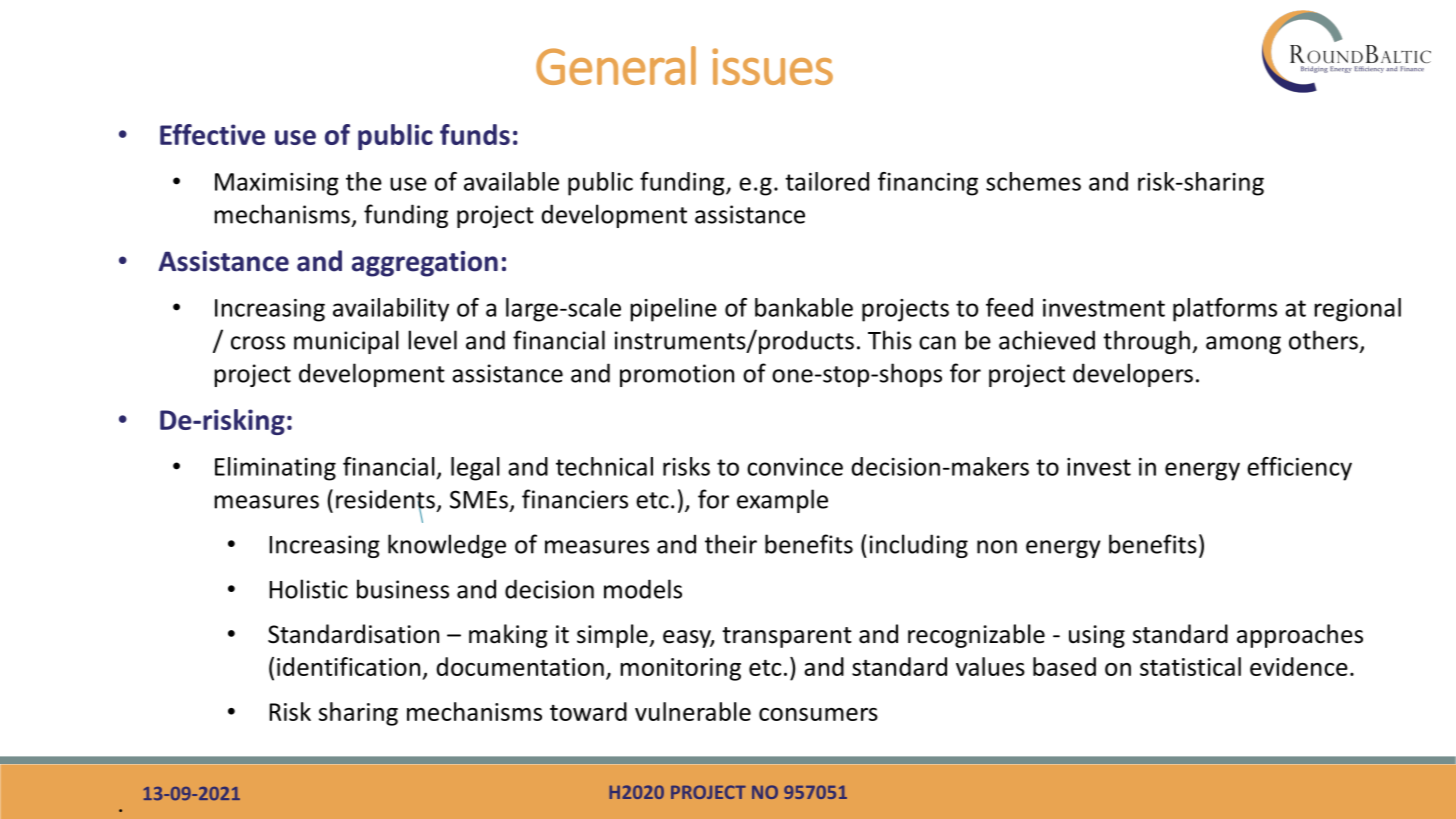  Describe the element at coordinates (677, 375) in the page. I see `promotion` at that location.
